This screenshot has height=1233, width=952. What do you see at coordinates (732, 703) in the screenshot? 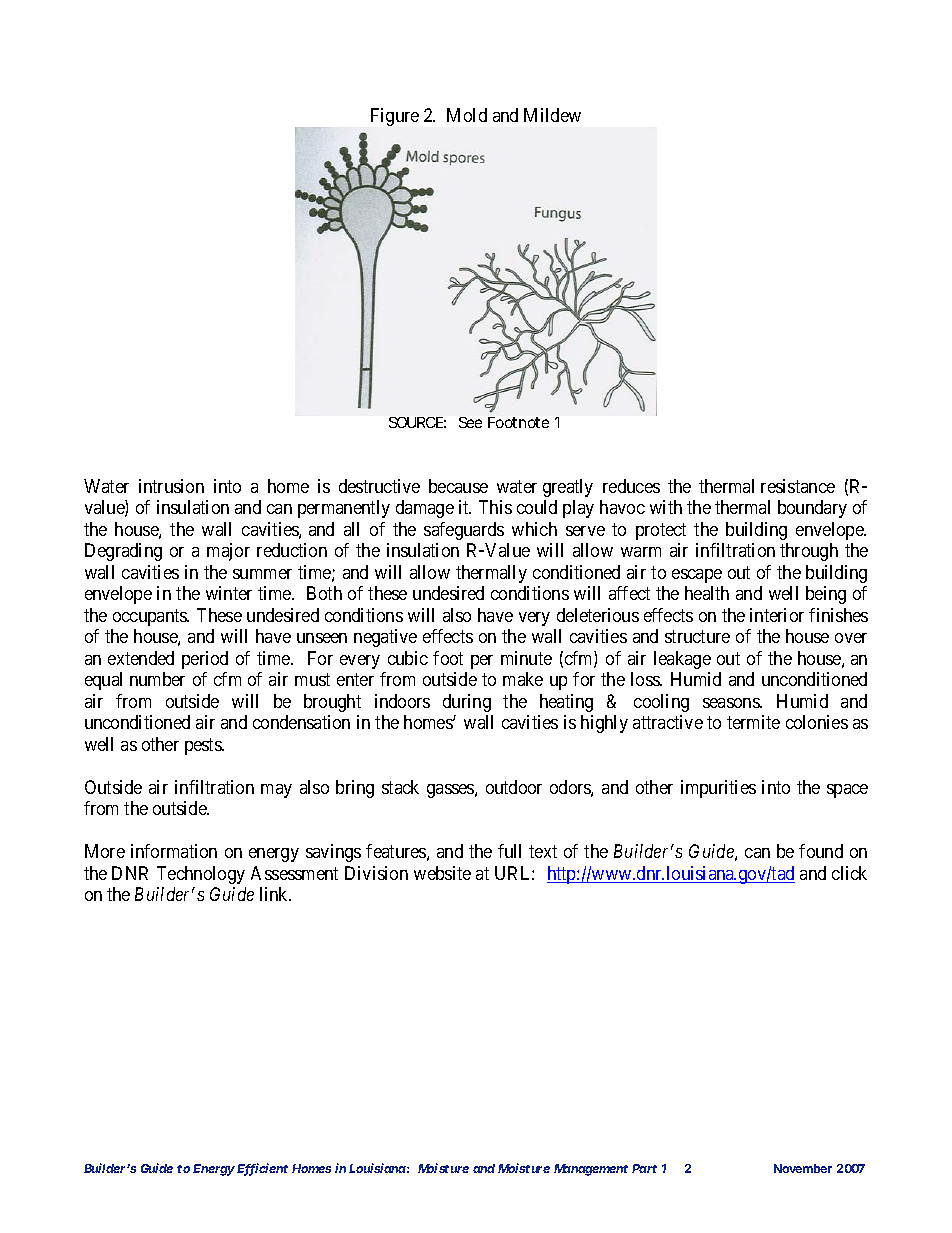
I see `seasons` at bounding box center [732, 703].
